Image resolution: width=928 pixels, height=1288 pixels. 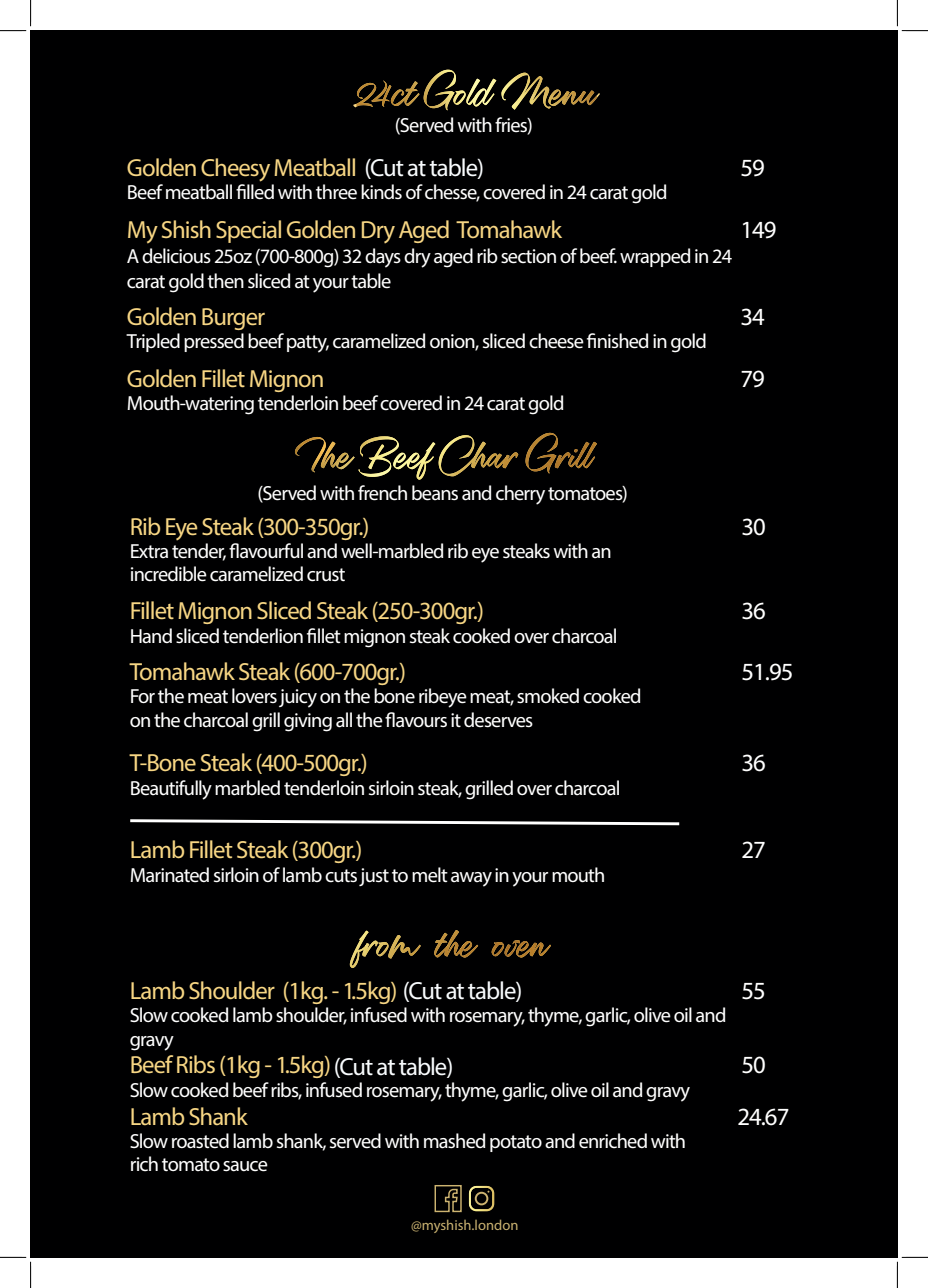 What do you see at coordinates (548, 696) in the screenshot?
I see `smoked` at bounding box center [548, 696].
